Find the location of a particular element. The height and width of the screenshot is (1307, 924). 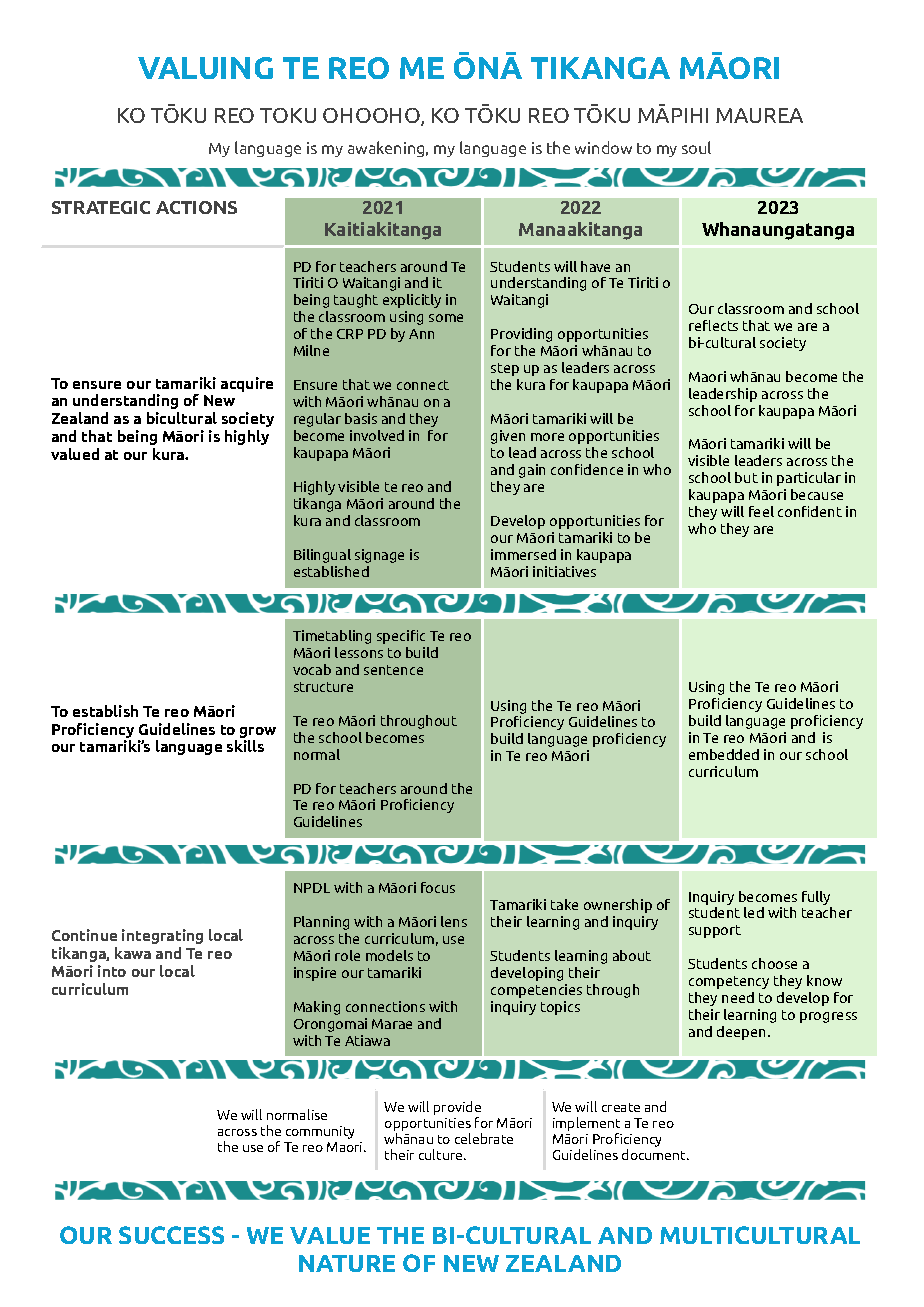

reflects is located at coordinates (713, 325).
